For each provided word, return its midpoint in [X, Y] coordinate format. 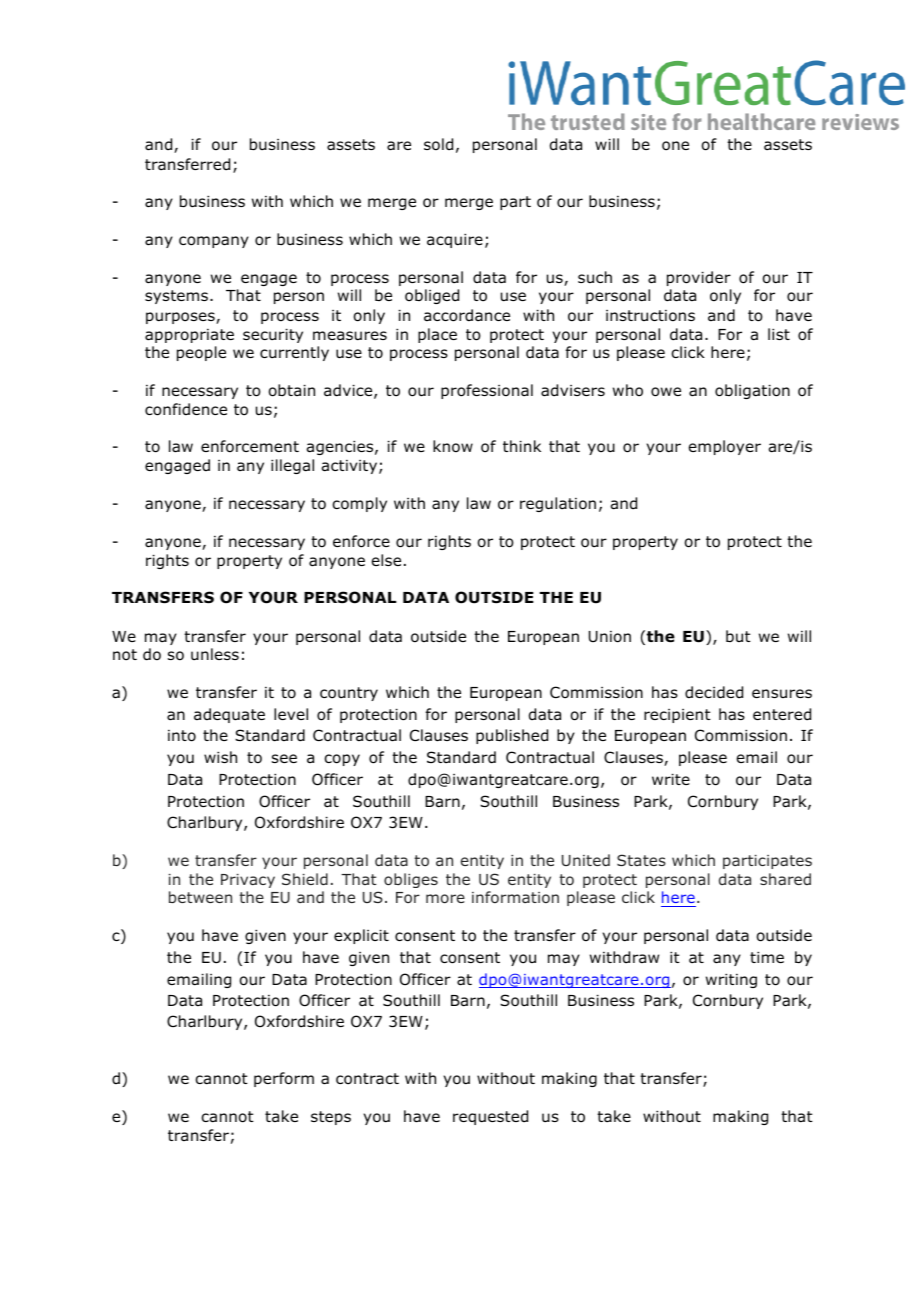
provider [699, 278]
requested [490, 1117]
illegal [292, 466]
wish [220, 757]
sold [438, 144]
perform [284, 1079]
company [214, 242]
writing [731, 981]
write [671, 779]
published [512, 736]
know [453, 446]
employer [725, 447]
